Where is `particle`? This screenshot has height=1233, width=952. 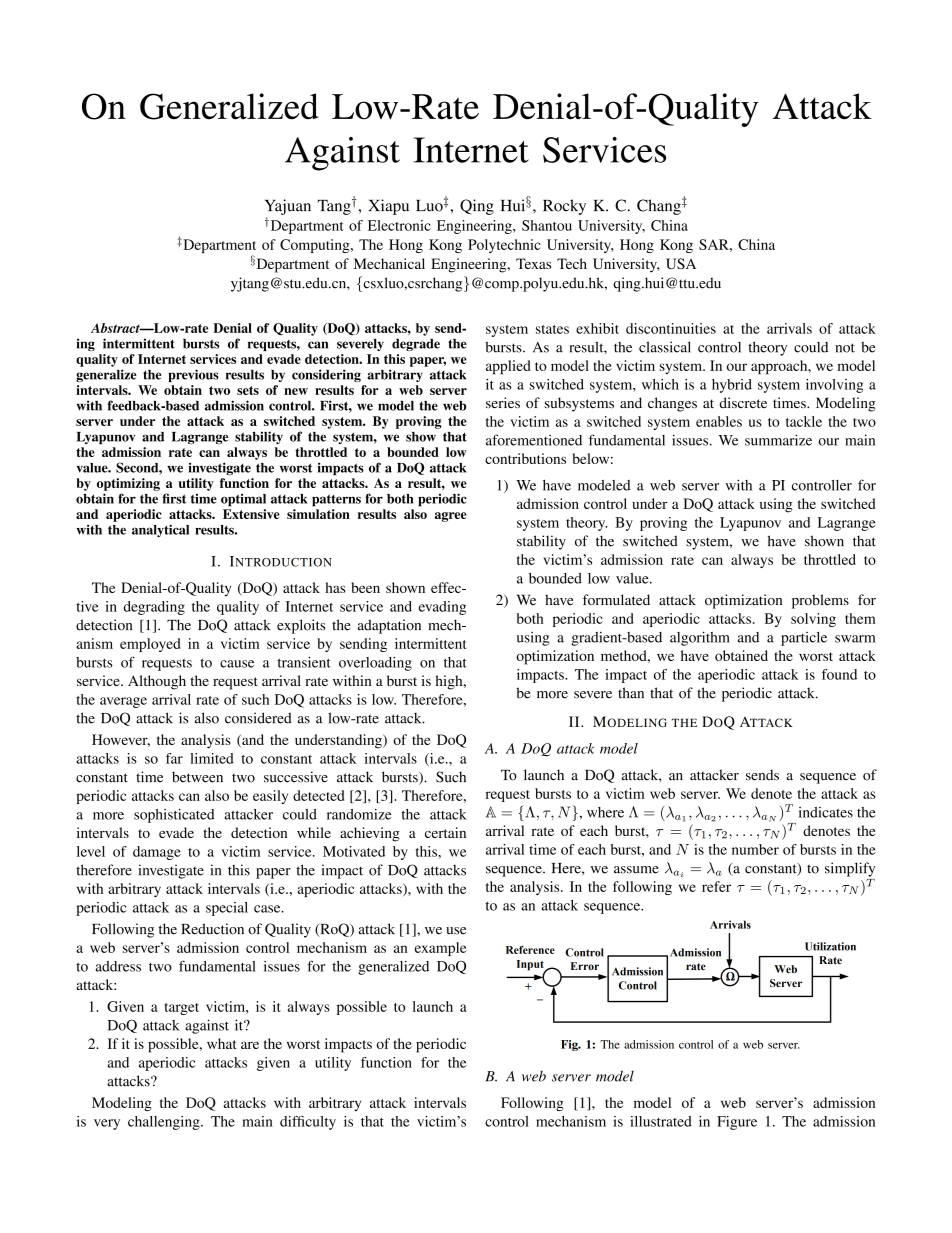
particle is located at coordinates (804, 639).
